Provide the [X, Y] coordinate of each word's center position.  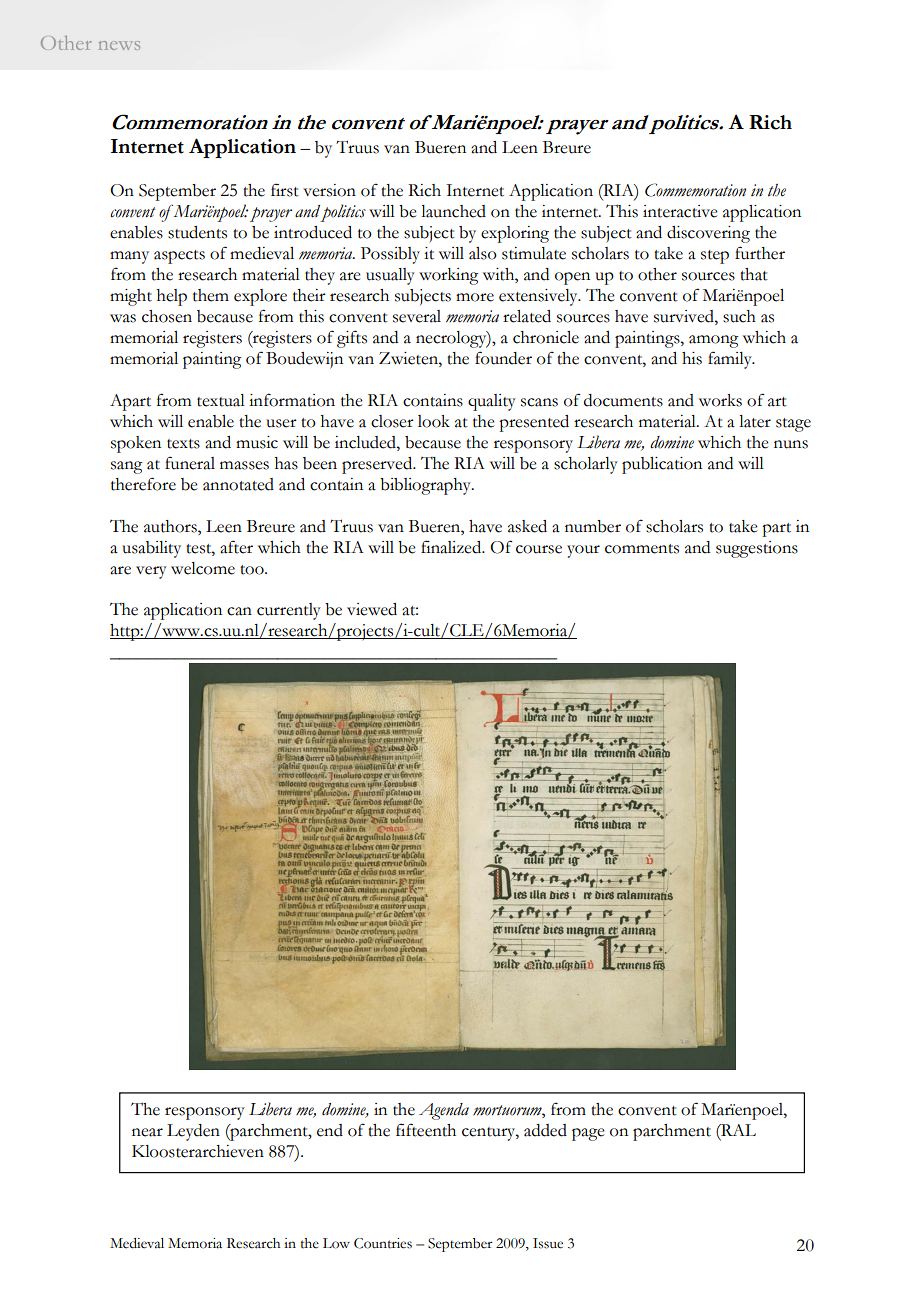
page [588, 1134]
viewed [372, 609]
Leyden [193, 1132]
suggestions [757, 549]
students [197, 232]
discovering [708, 234]
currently [289, 611]
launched [453, 211]
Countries [383, 1243]
